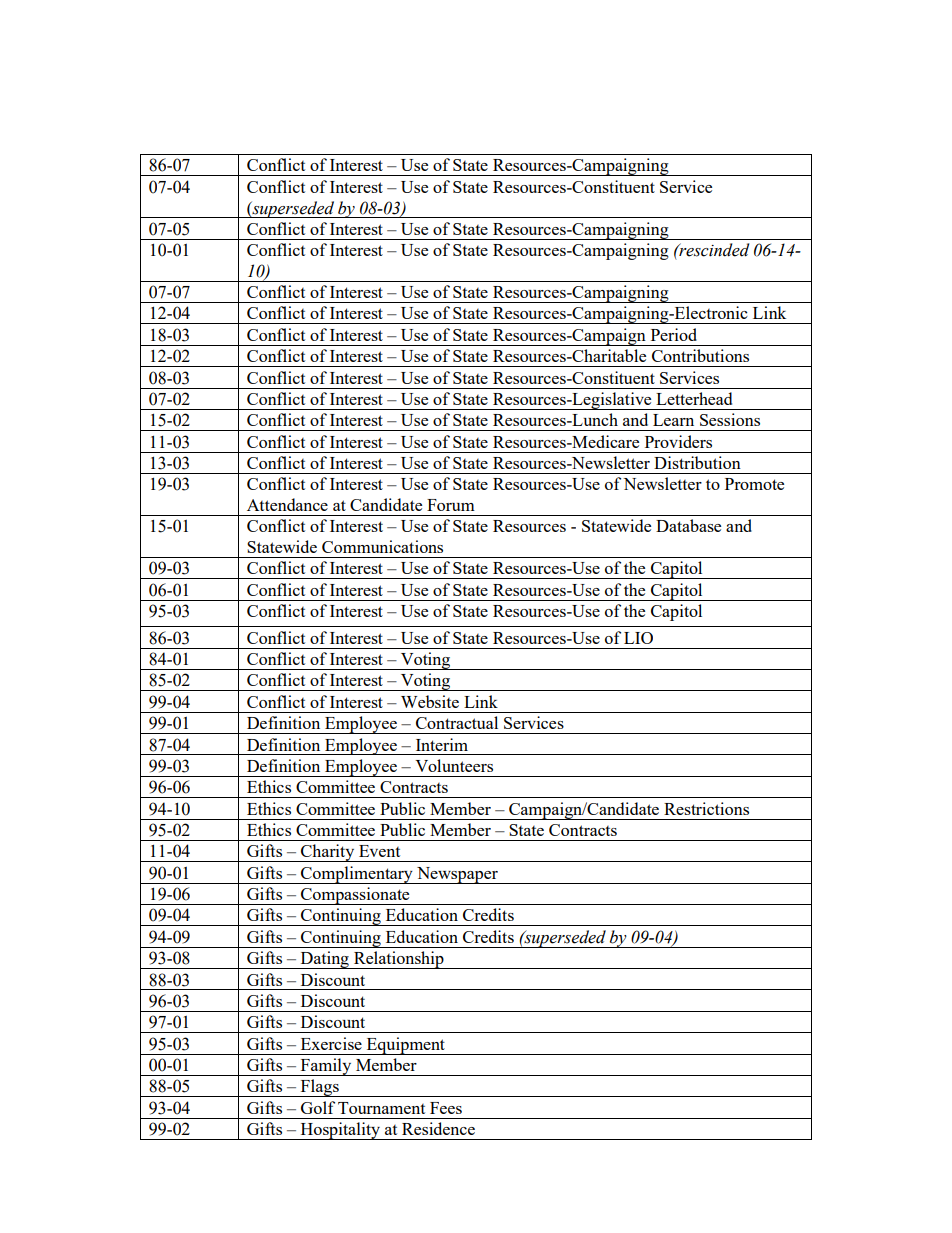 The width and height of the page is (952, 1233). Describe the element at coordinates (706, 808) in the page. I see `Restrictions` at that location.
